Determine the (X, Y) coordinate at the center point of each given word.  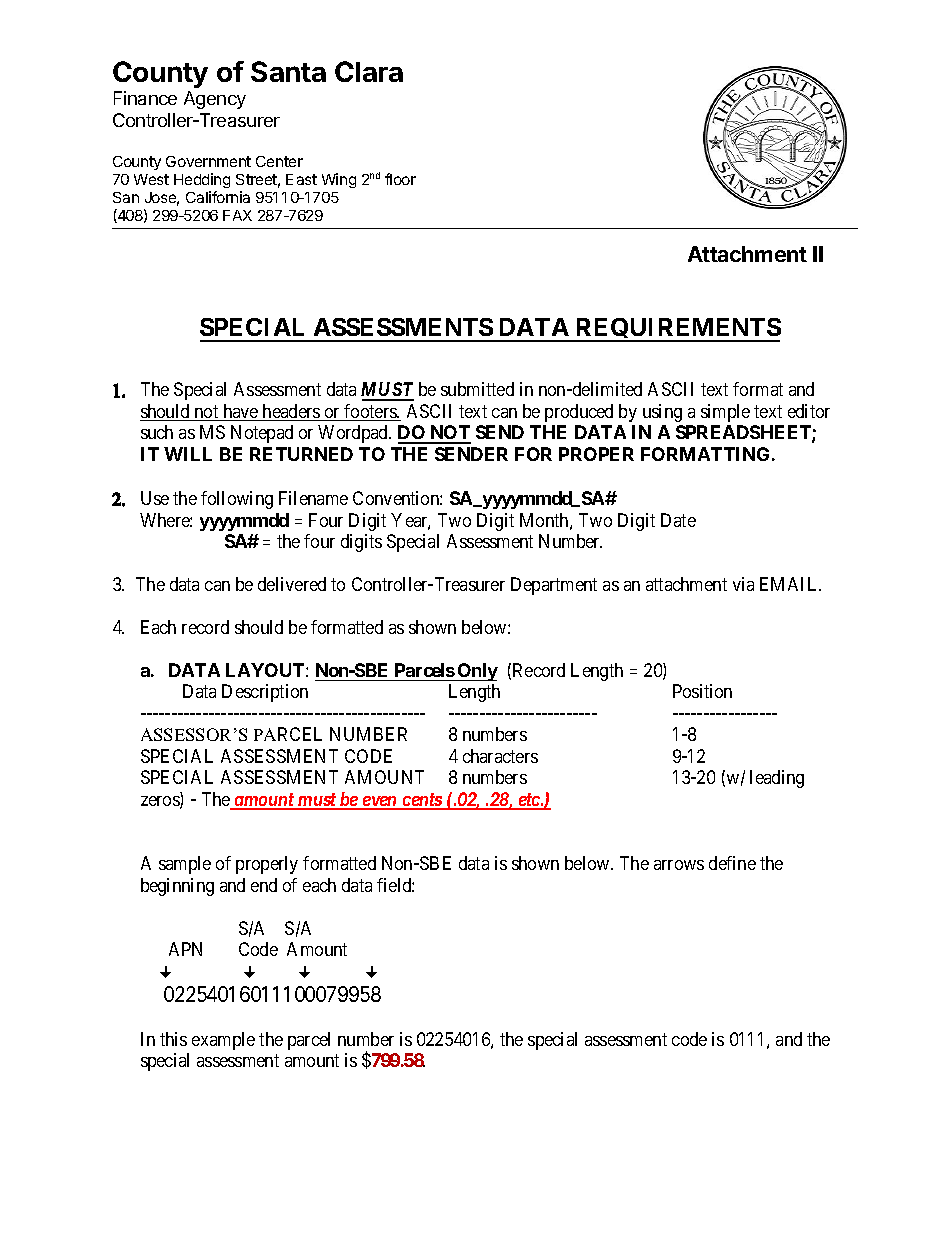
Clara (369, 71)
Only (477, 672)
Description (265, 693)
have (240, 412)
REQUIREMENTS (677, 330)
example (223, 1041)
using (662, 413)
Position (702, 691)
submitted (477, 389)
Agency (215, 100)
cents (422, 801)
